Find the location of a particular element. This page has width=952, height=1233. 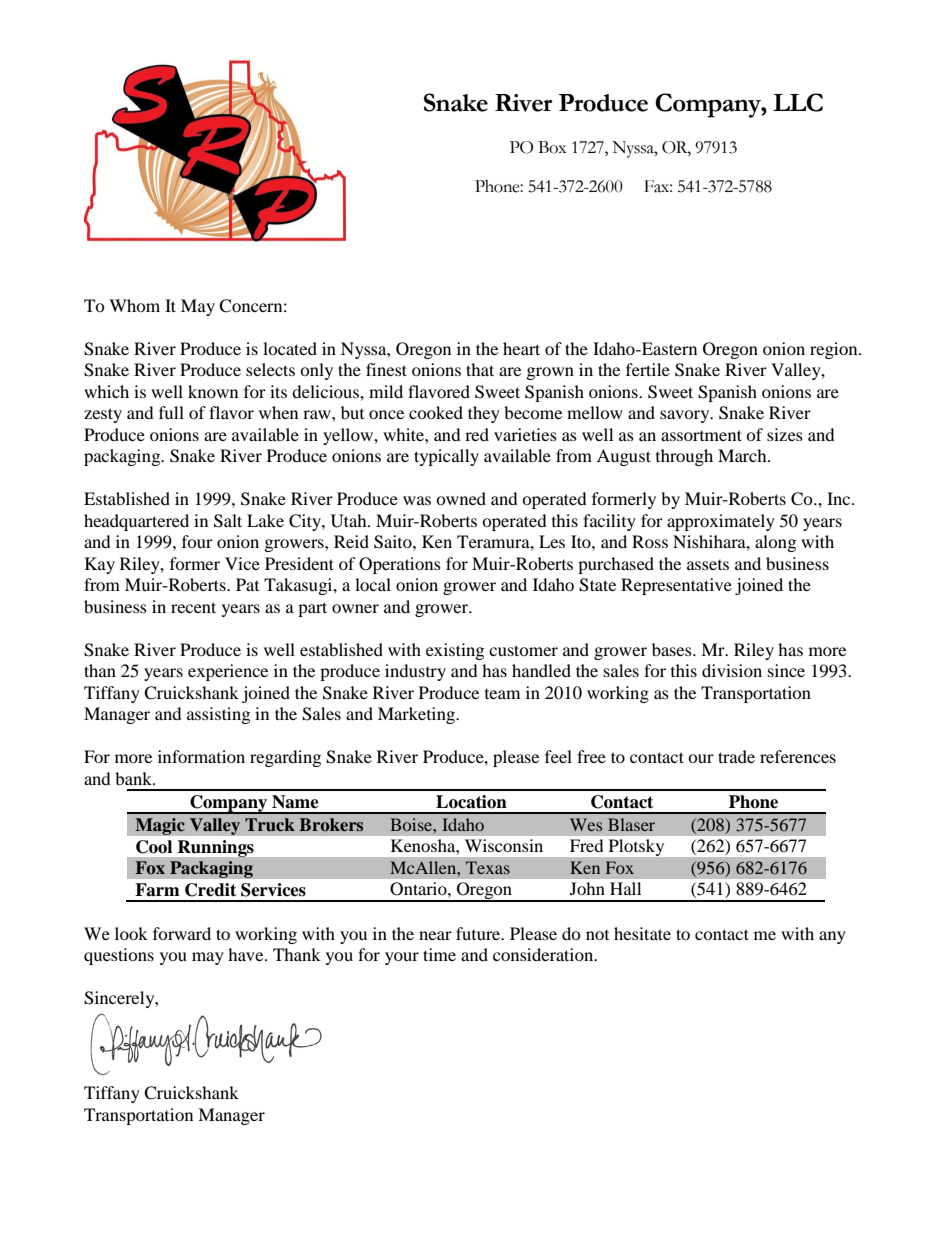

forward is located at coordinates (182, 933).
